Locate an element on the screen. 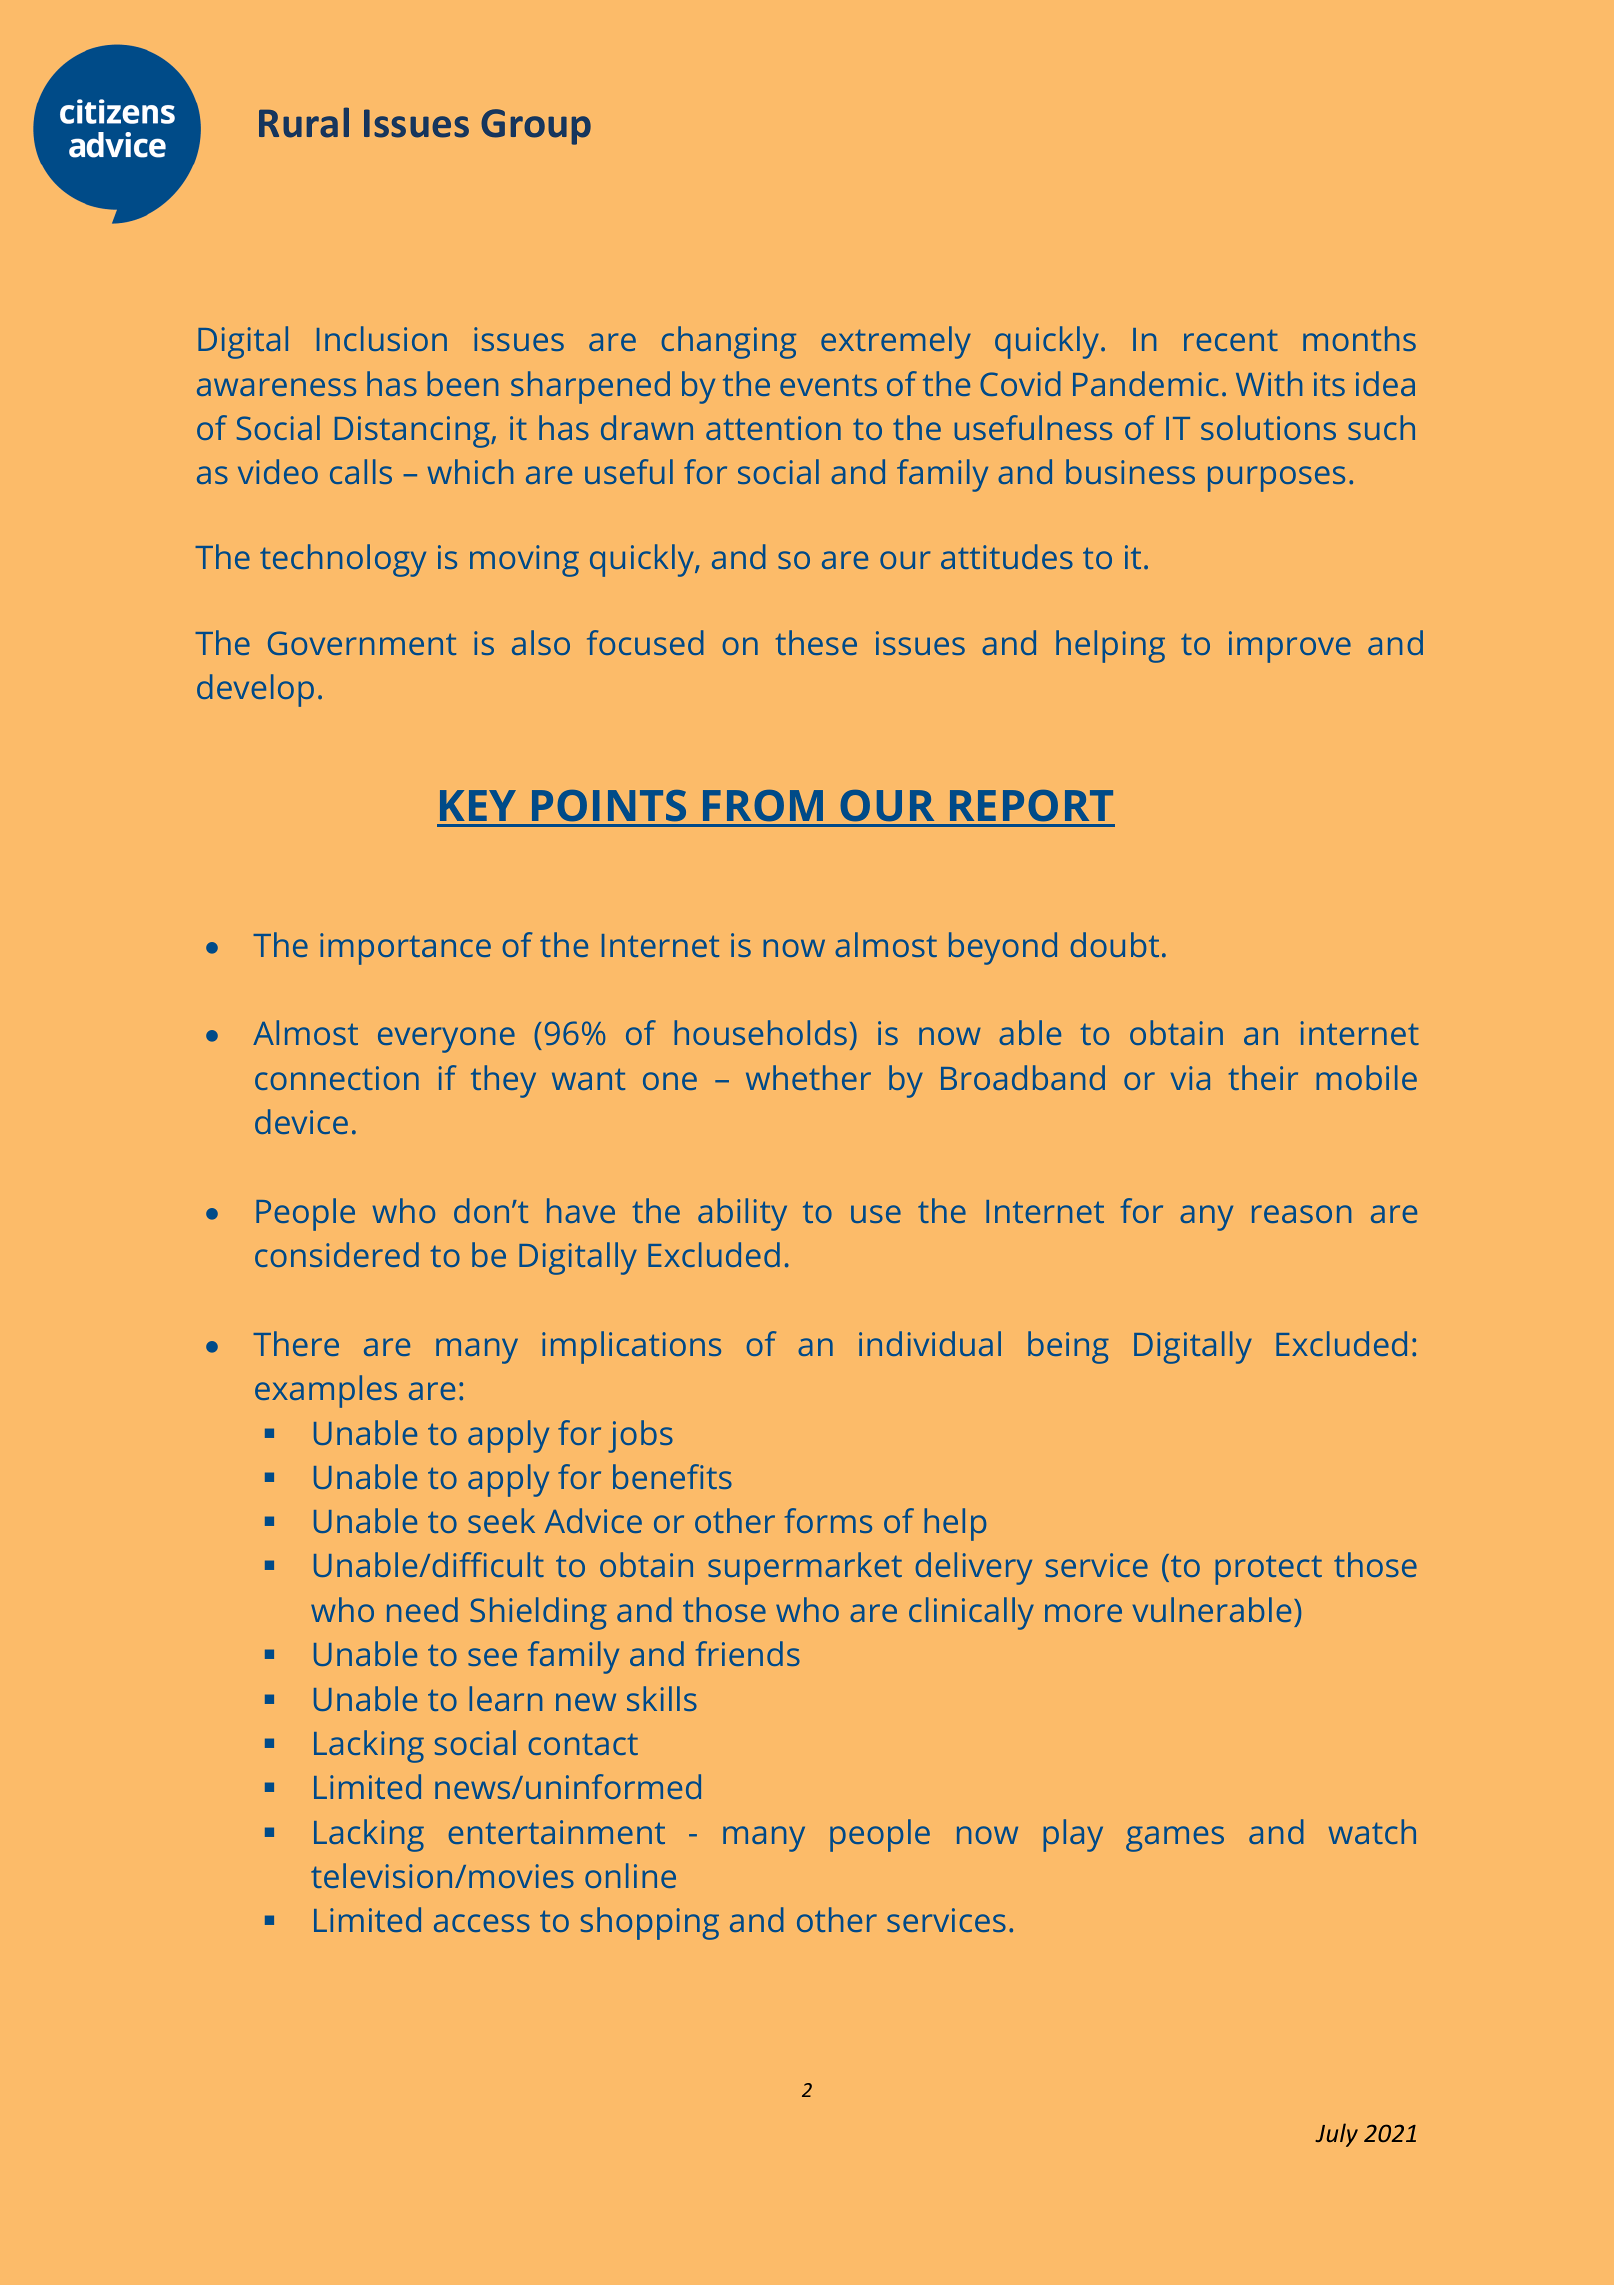 This screenshot has width=1614, height=2285. protect is located at coordinates (1268, 1570).
